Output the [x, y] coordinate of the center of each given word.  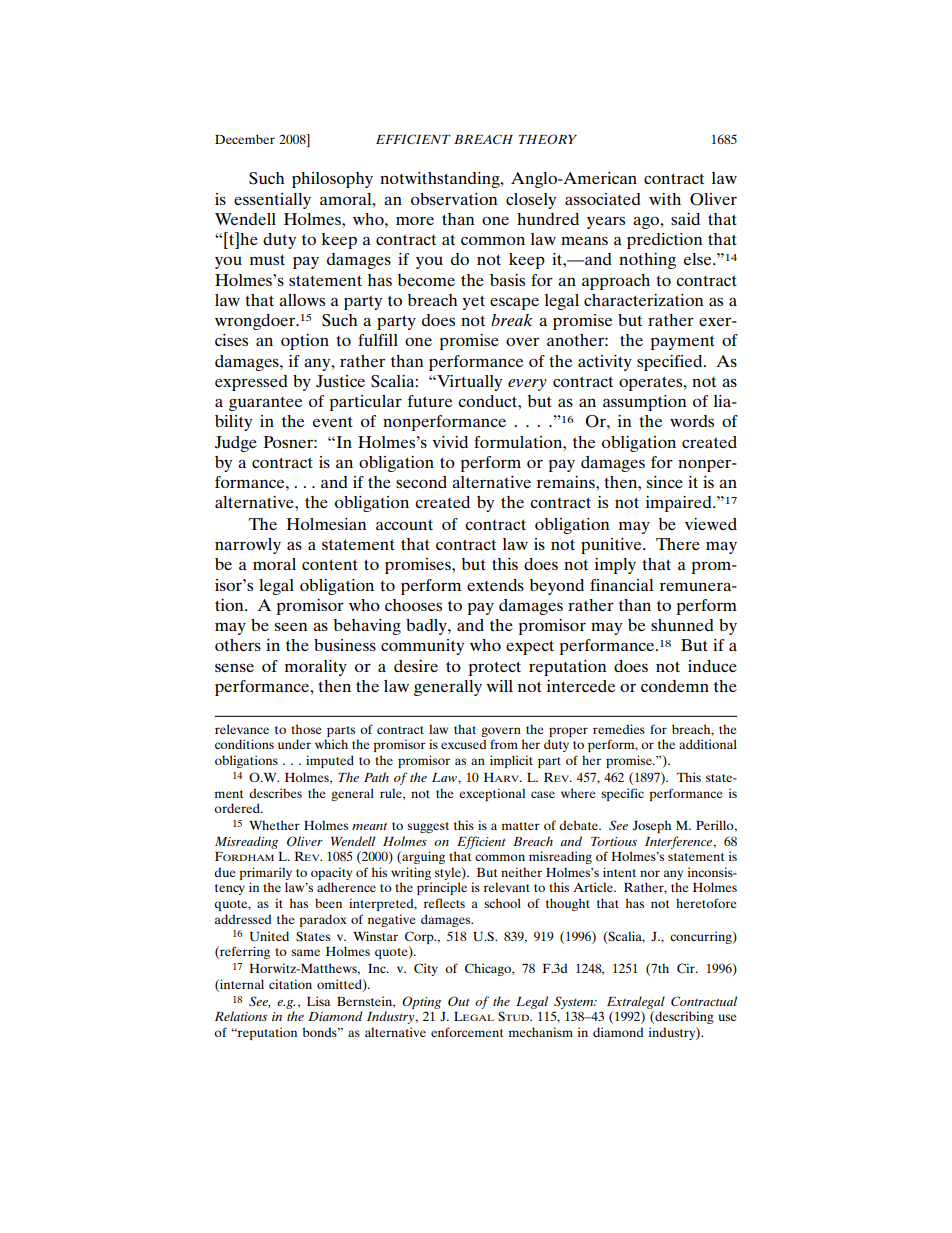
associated [603, 199]
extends [495, 585]
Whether [274, 825]
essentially [272, 201]
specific [622, 794]
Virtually [468, 383]
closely [531, 201]
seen [291, 627]
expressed [251, 383]
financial [621, 585]
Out [459, 1001]
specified [671, 363]
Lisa [318, 1001]
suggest [428, 827]
